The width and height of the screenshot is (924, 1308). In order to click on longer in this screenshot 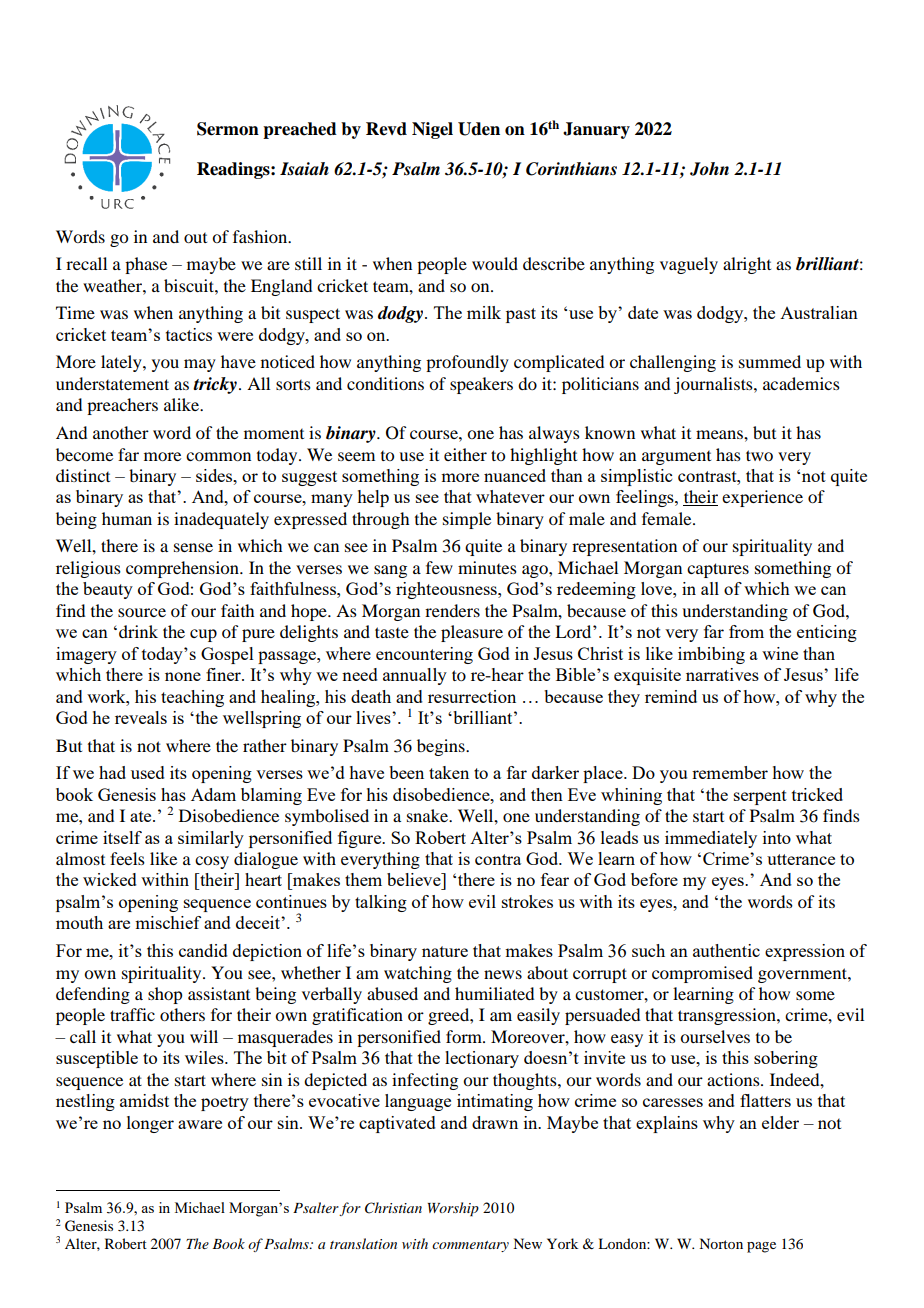, I will do `click(150, 1124)`.
